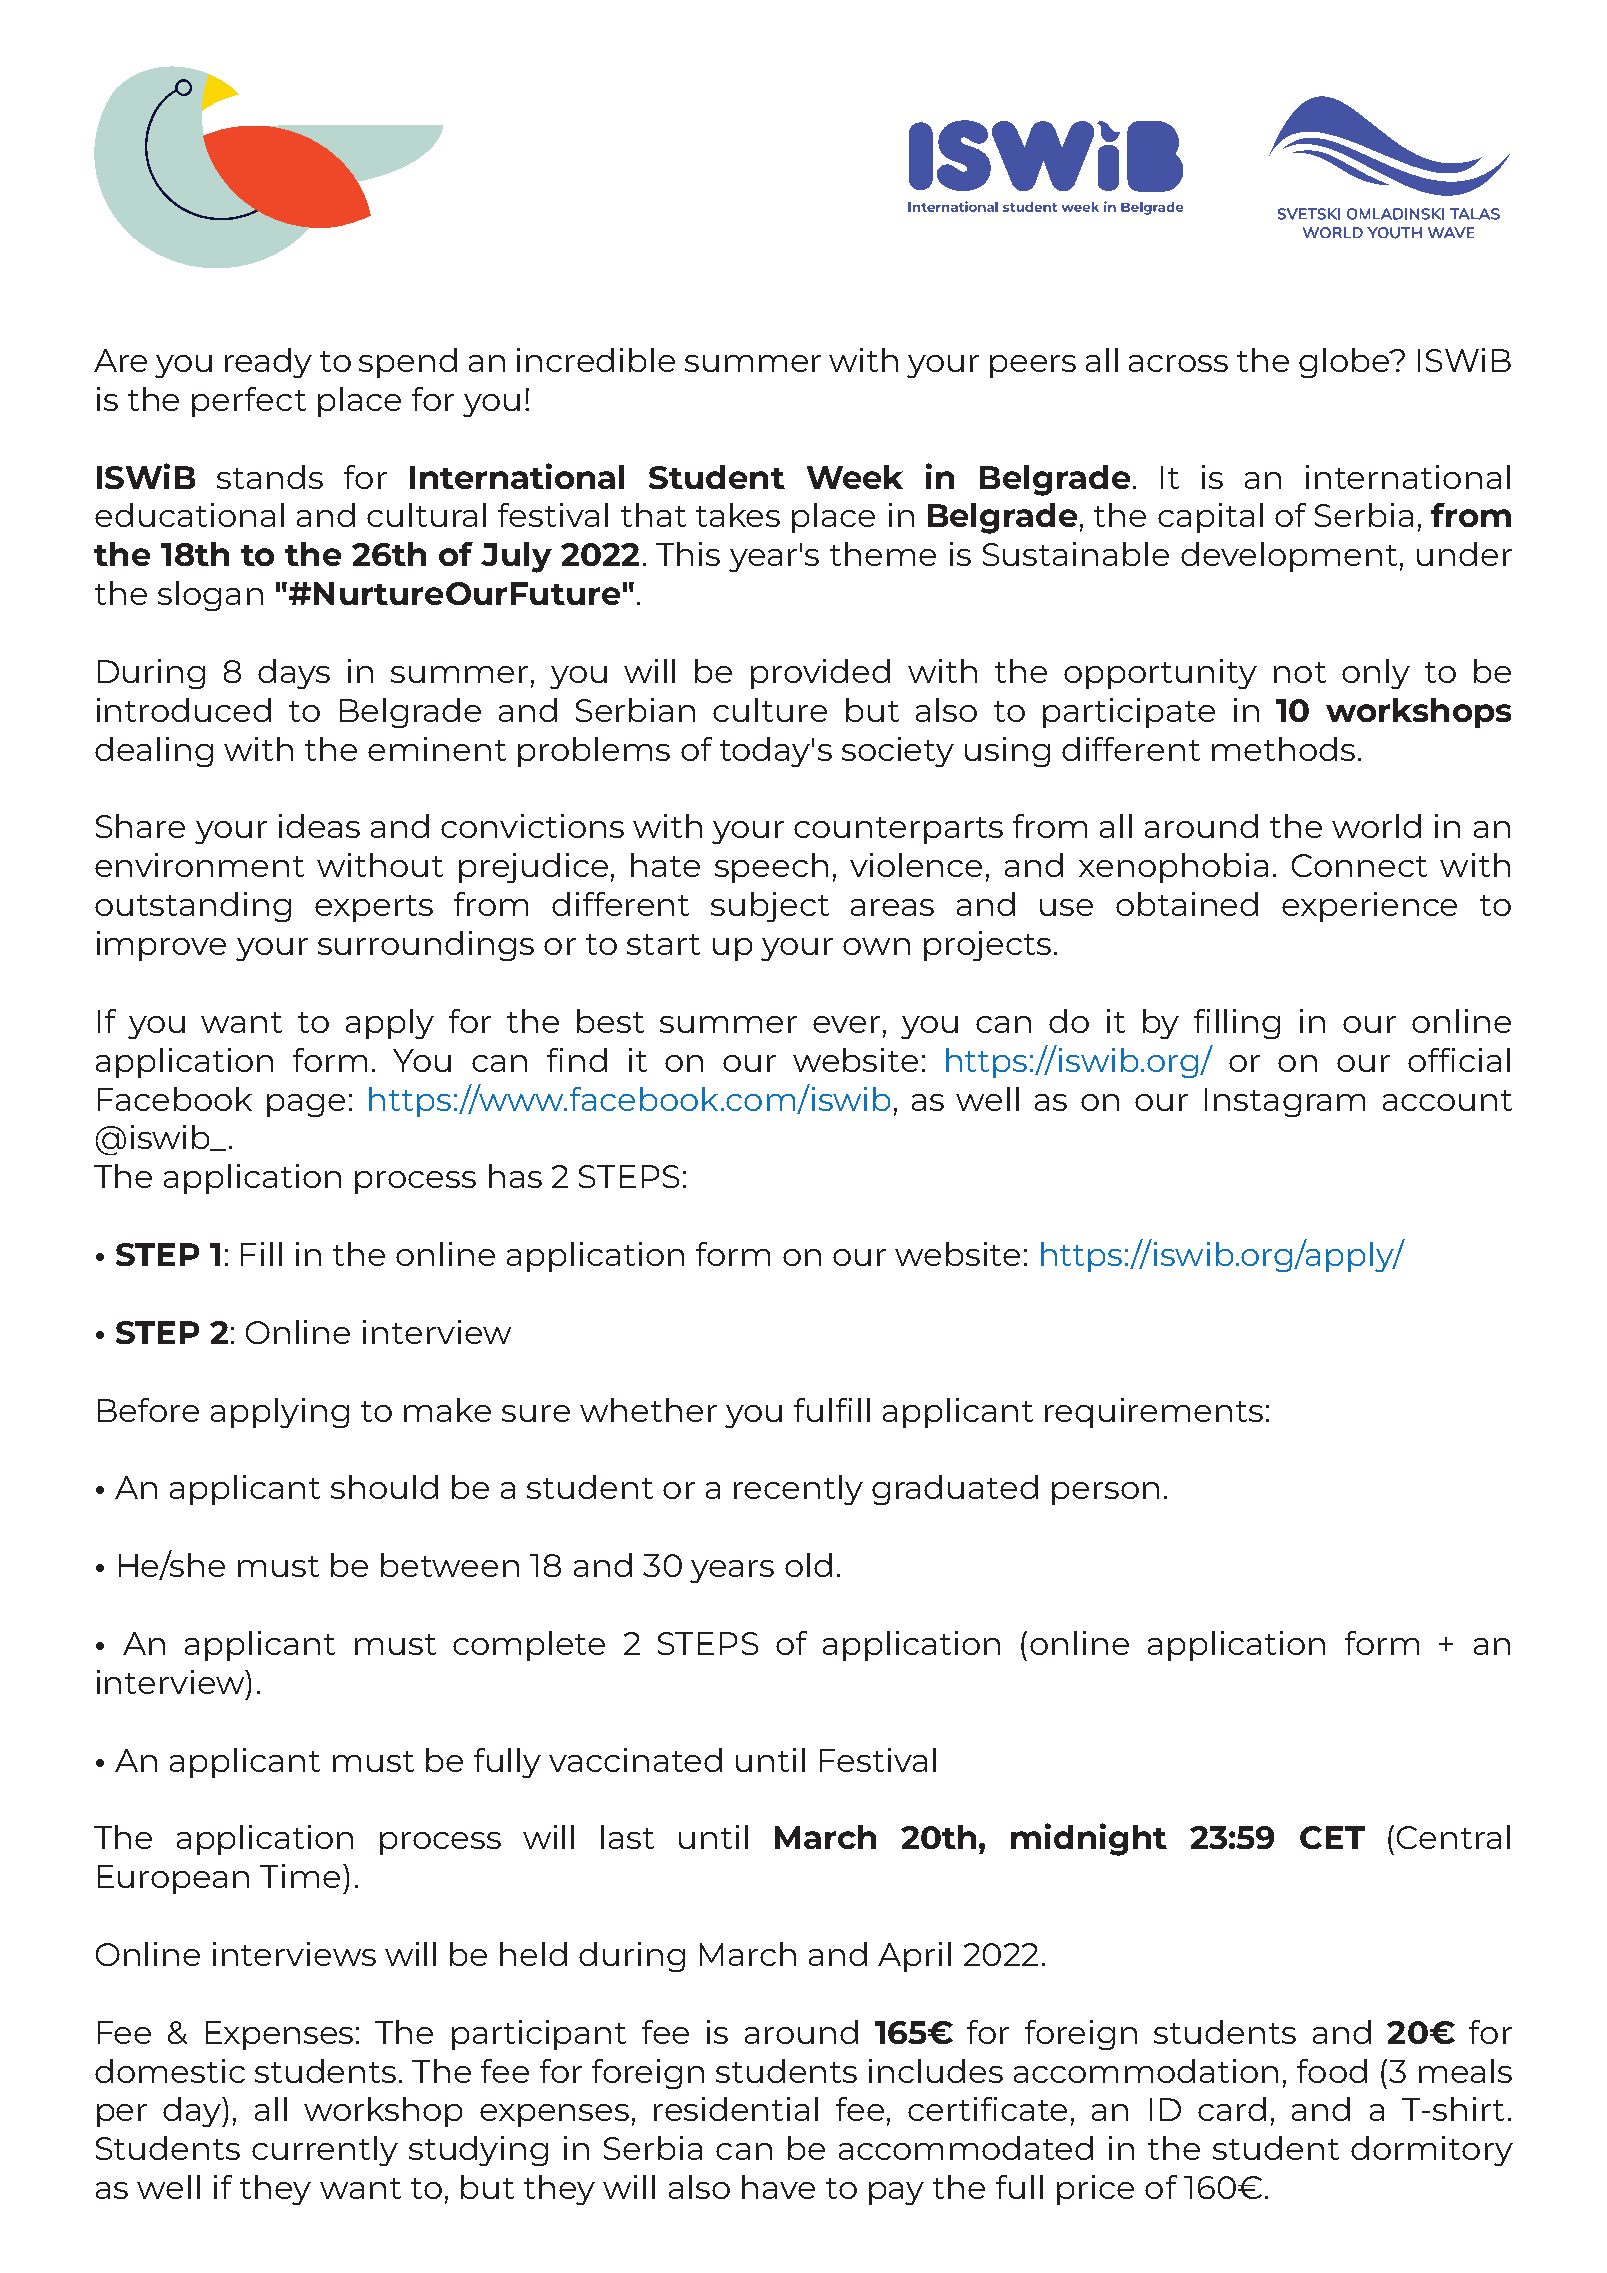 The image size is (1607, 2273). Describe the element at coordinates (778, 2187) in the page. I see `have` at that location.
